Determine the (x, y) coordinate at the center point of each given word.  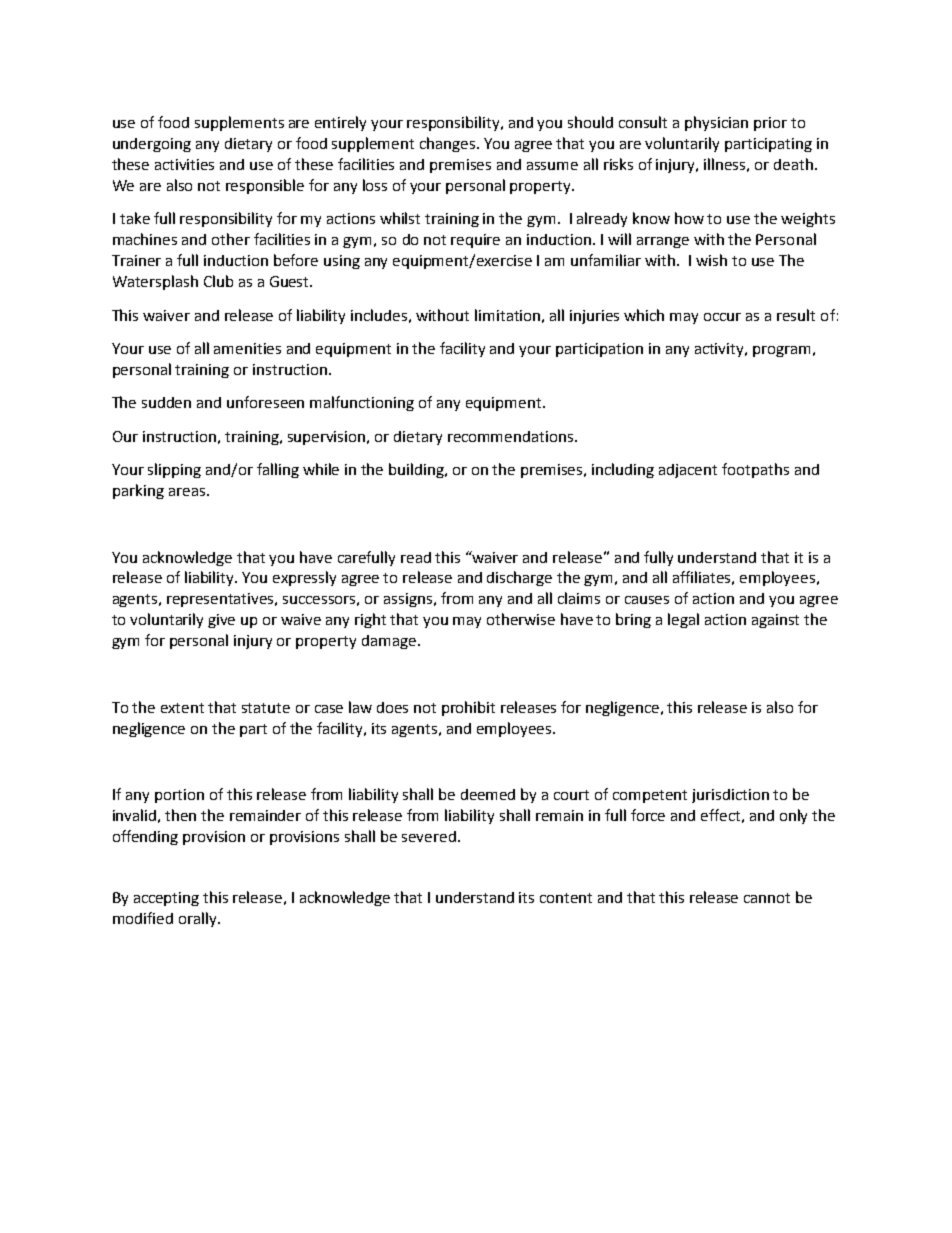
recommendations (512, 436)
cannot (767, 898)
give (221, 621)
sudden (166, 402)
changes (449, 144)
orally (199, 919)
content (566, 898)
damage (389, 642)
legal (683, 620)
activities (184, 164)
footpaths (755, 470)
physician (716, 123)
